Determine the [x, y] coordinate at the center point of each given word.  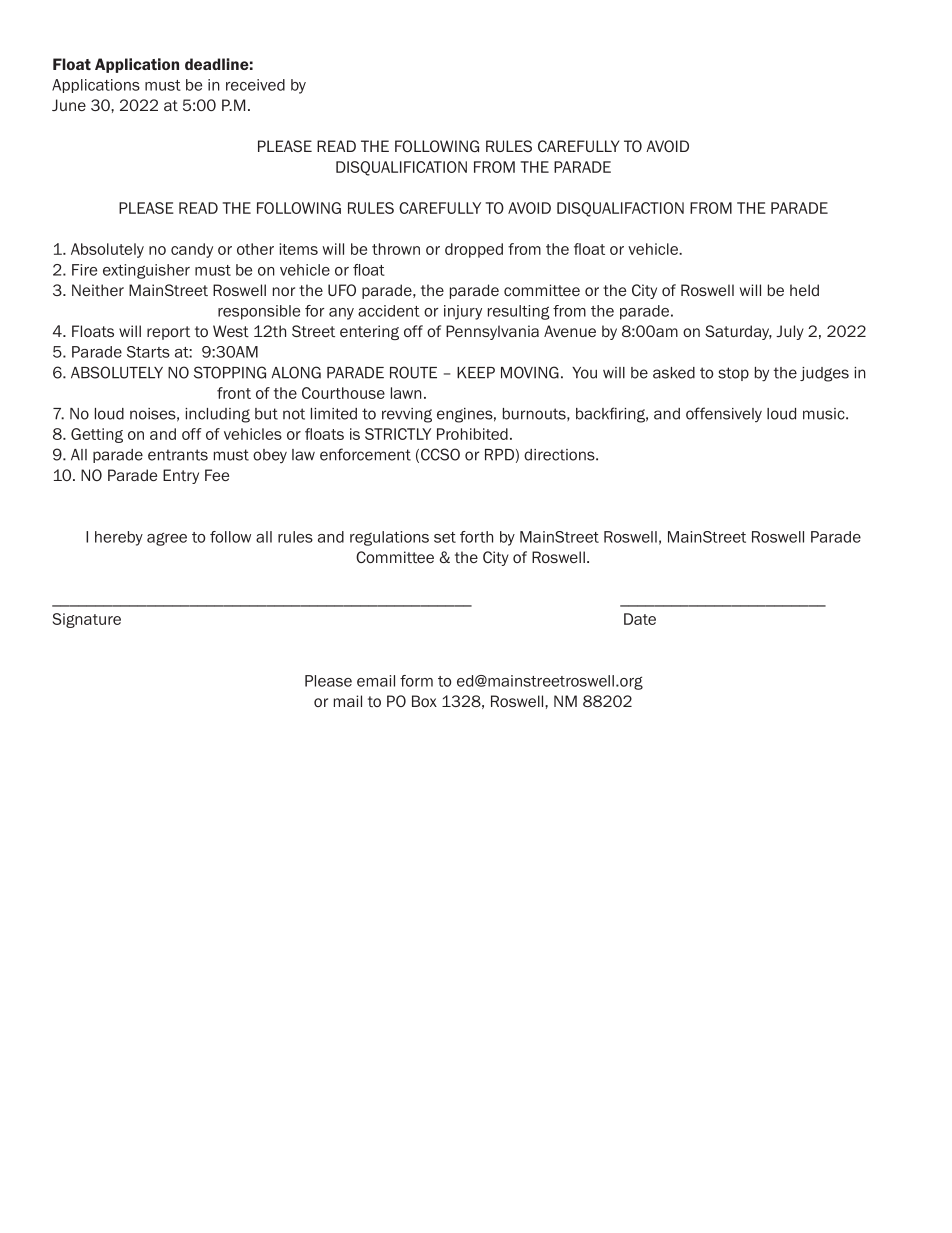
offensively [724, 414]
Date [640, 619]
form [416, 681]
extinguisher [146, 271]
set [445, 537]
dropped [474, 250]
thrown [396, 249]
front [234, 393]
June [69, 105]
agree [167, 539]
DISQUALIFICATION [401, 168]
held [804, 290]
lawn [406, 393]
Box [424, 701]
